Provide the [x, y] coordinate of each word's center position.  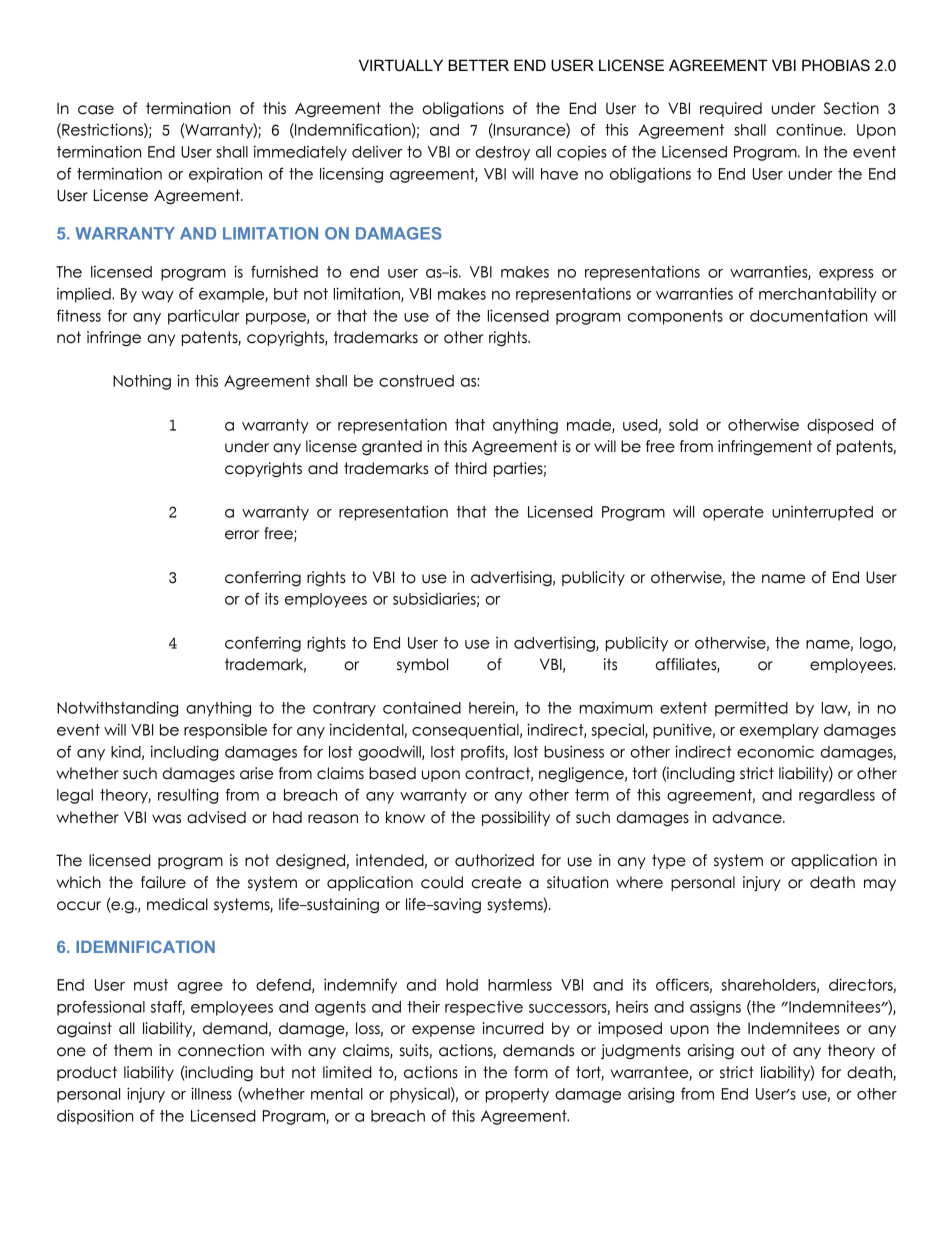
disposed [840, 426]
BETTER [478, 65]
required [731, 109]
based [392, 773]
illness [211, 1093]
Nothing [142, 382]
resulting [188, 796]
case [96, 110]
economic [775, 752]
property [517, 1095]
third [471, 468]
